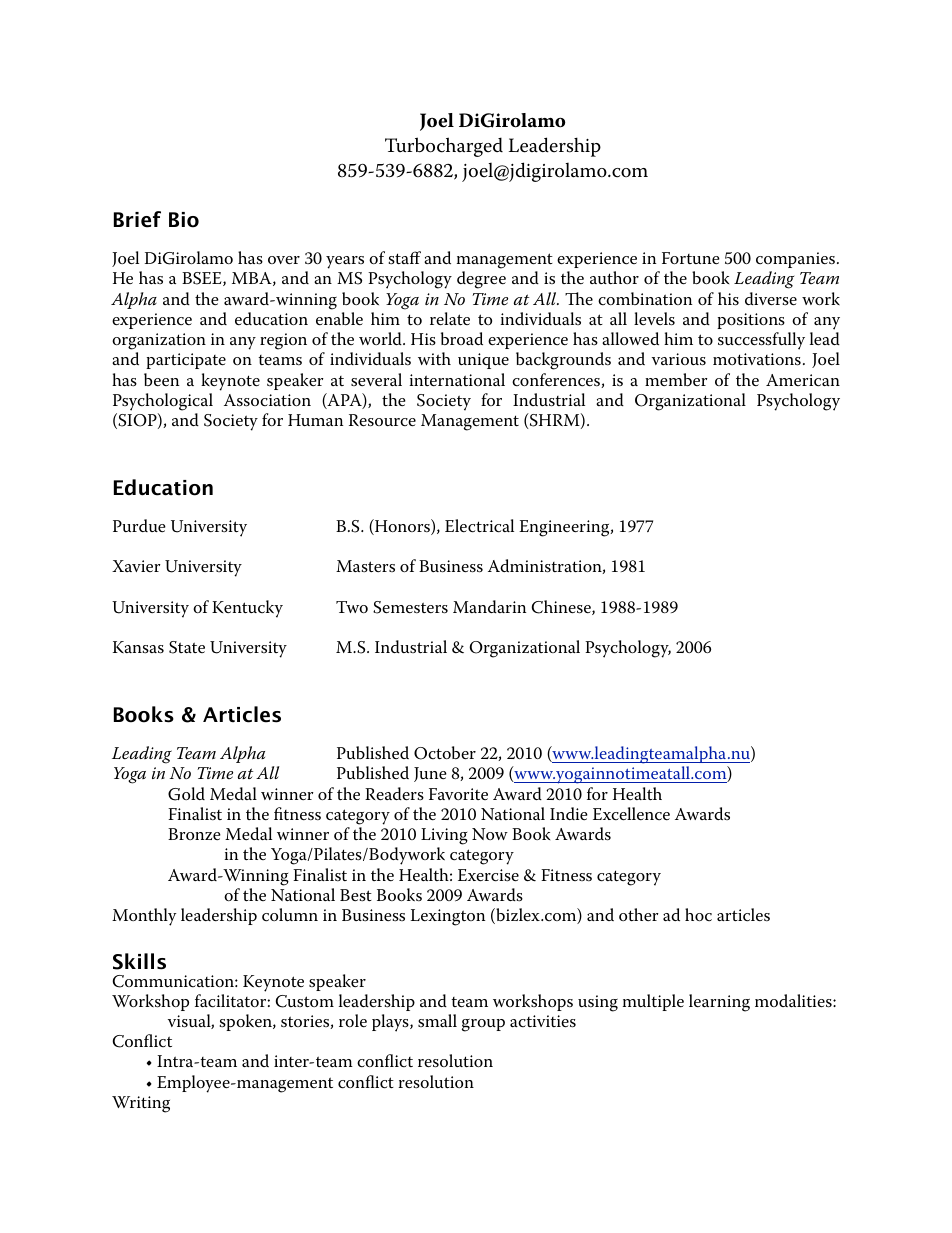 This screenshot has height=1233, width=952. Describe the element at coordinates (698, 914) in the screenshot. I see `hoc` at that location.
